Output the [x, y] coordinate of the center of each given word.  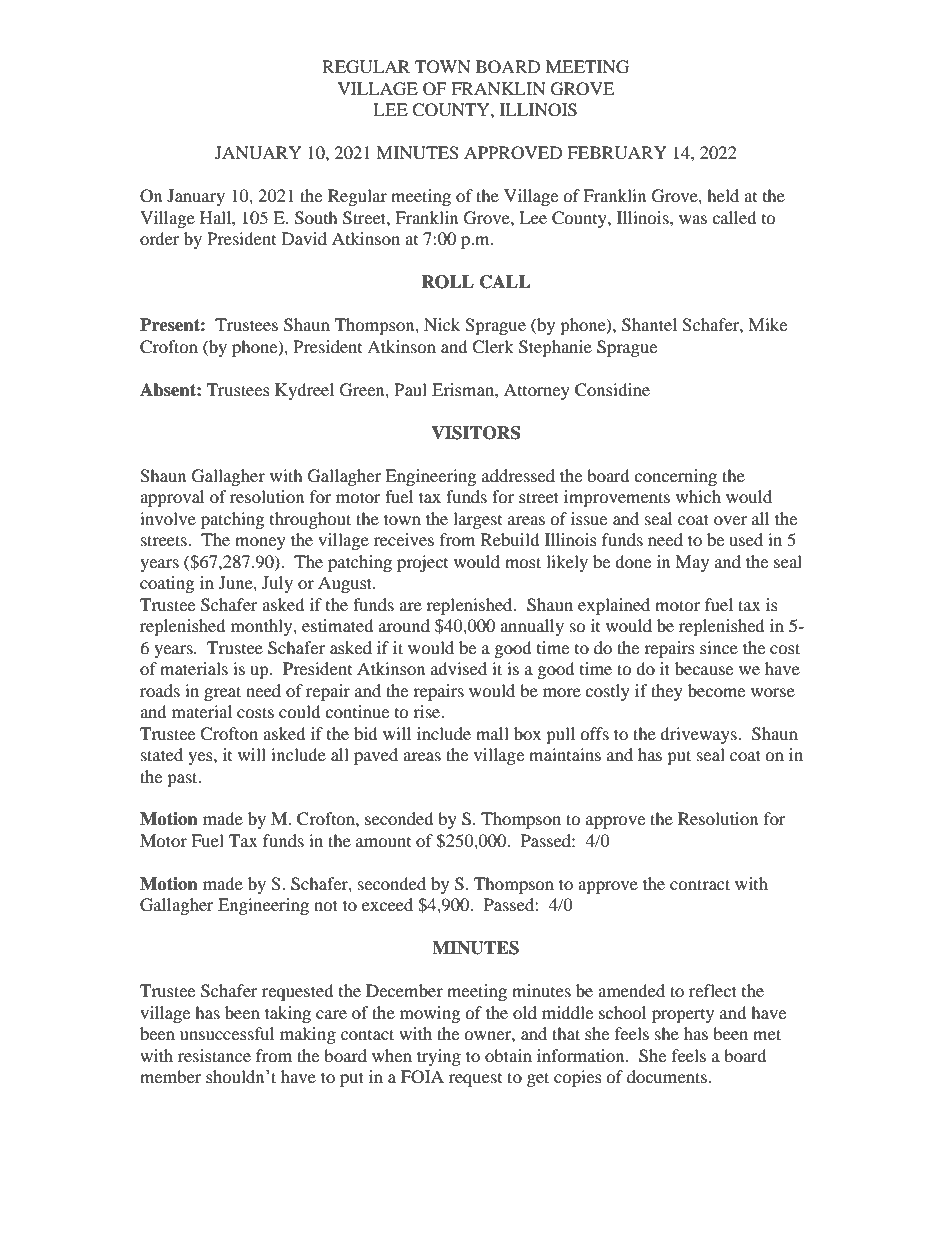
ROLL [447, 282]
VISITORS [475, 433]
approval [172, 498]
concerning [675, 477]
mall [492, 733]
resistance [214, 1055]
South [316, 218]
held [723, 195]
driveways [699, 735]
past [183, 779]
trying [439, 1057]
